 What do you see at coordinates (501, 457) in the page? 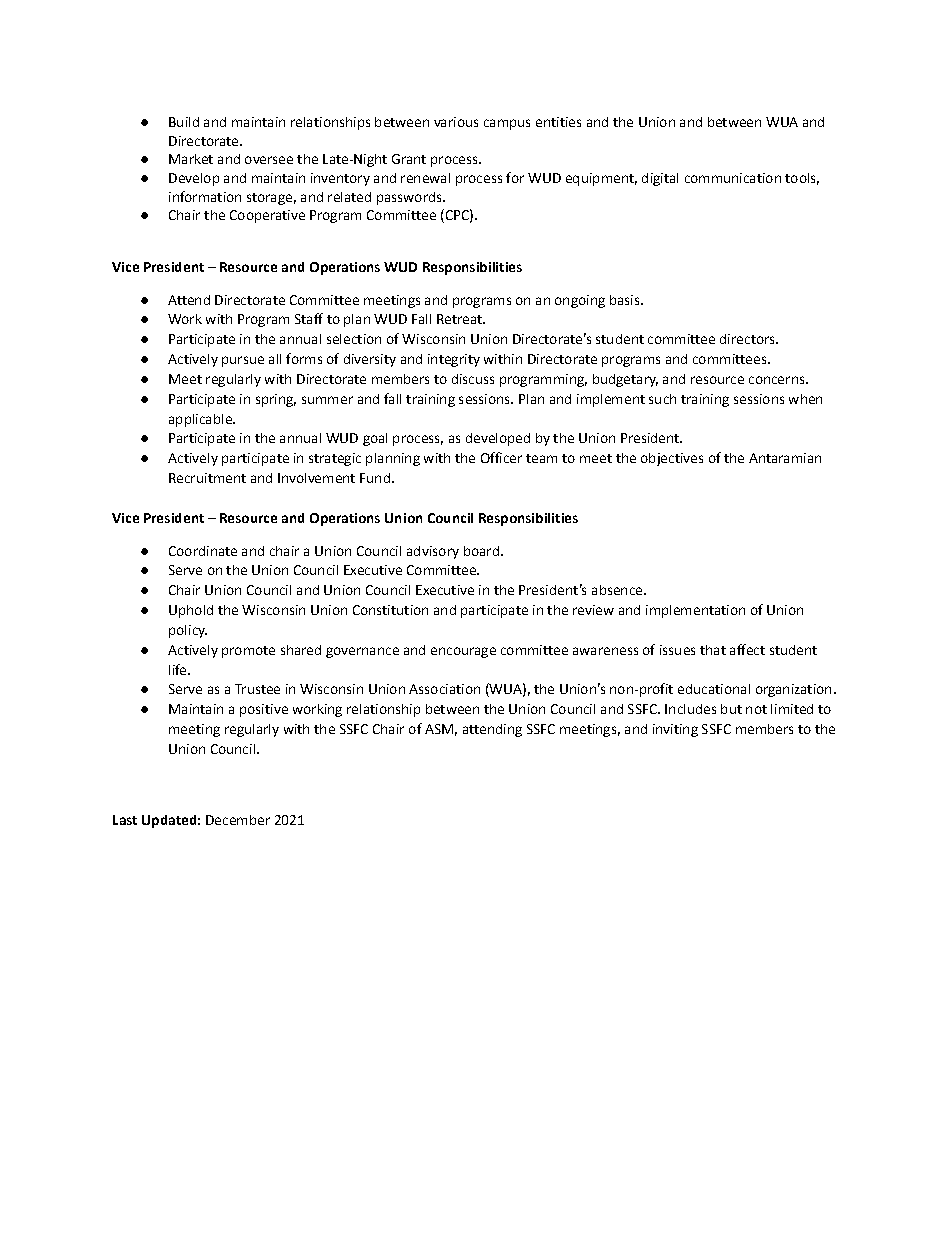
I see `Officer` at bounding box center [501, 457].
